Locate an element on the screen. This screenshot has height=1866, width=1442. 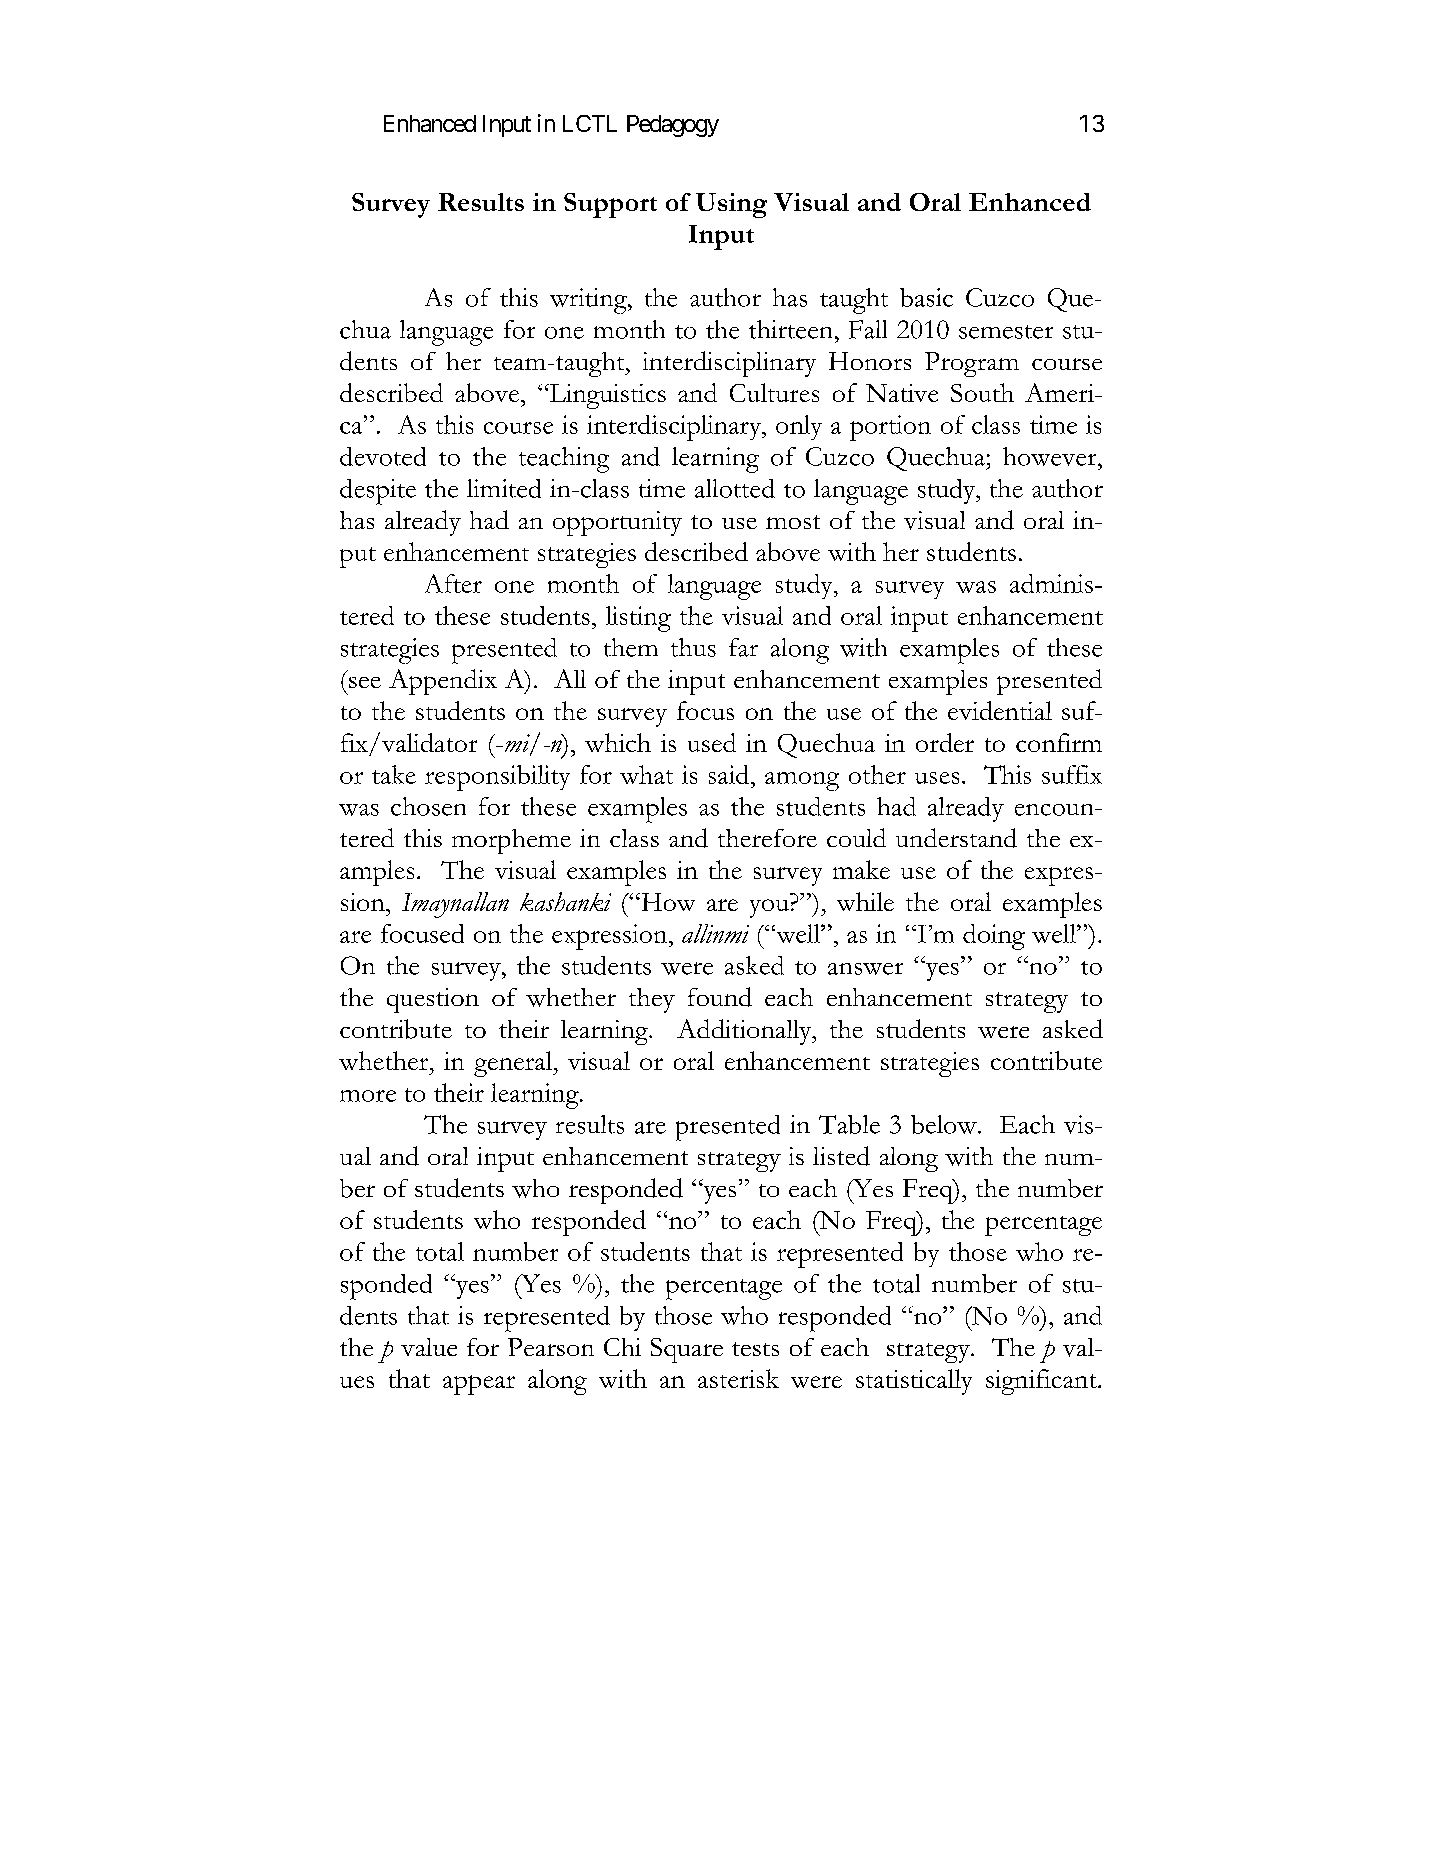
allotted is located at coordinates (735, 488).
